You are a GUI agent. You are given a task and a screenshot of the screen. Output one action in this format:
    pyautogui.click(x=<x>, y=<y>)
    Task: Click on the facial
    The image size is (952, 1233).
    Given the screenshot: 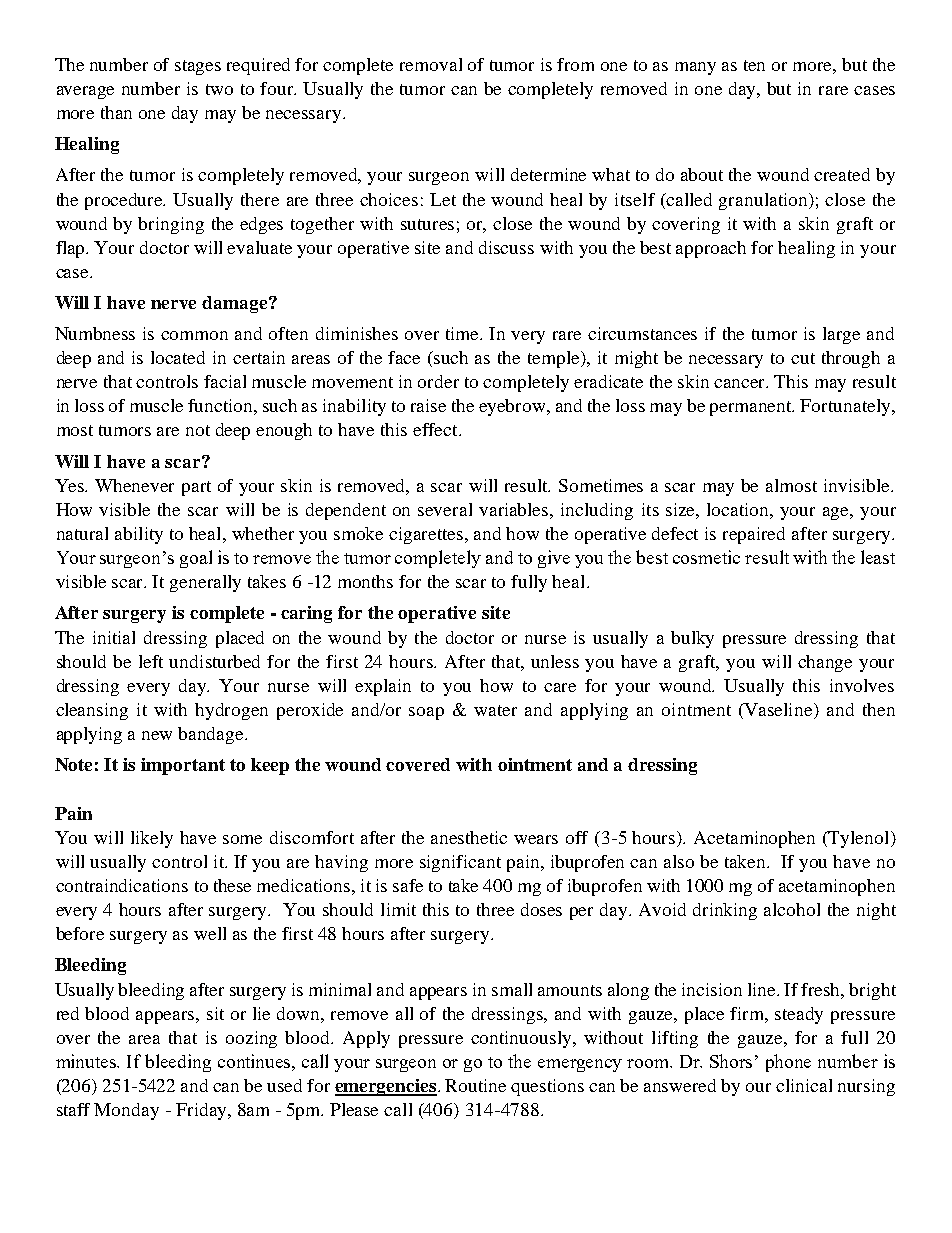 What is the action you would take?
    pyautogui.click(x=225, y=381)
